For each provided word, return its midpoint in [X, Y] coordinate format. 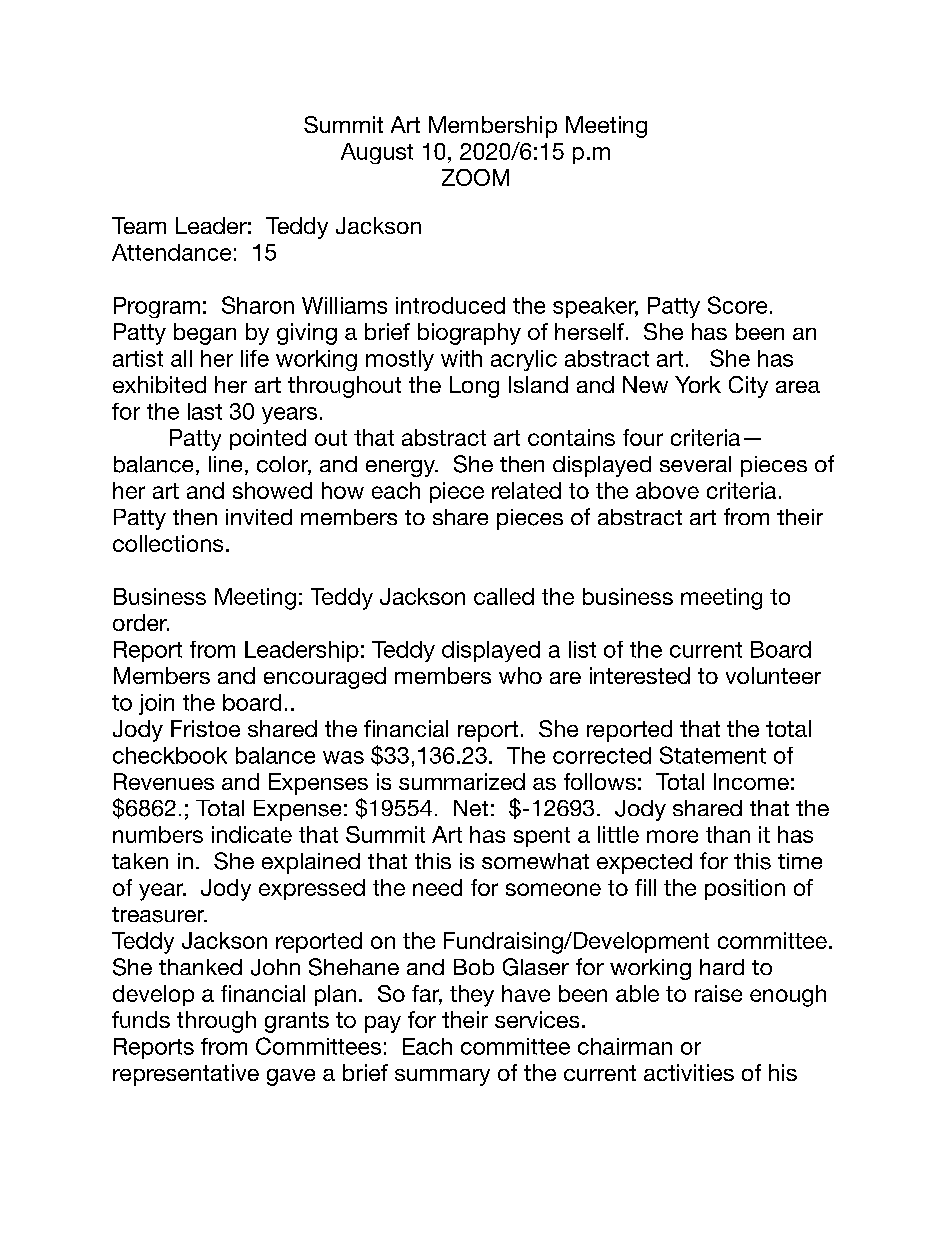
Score [737, 305]
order [141, 622]
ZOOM [475, 177]
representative [186, 1075]
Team [139, 225]
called [504, 596]
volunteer [773, 675]
